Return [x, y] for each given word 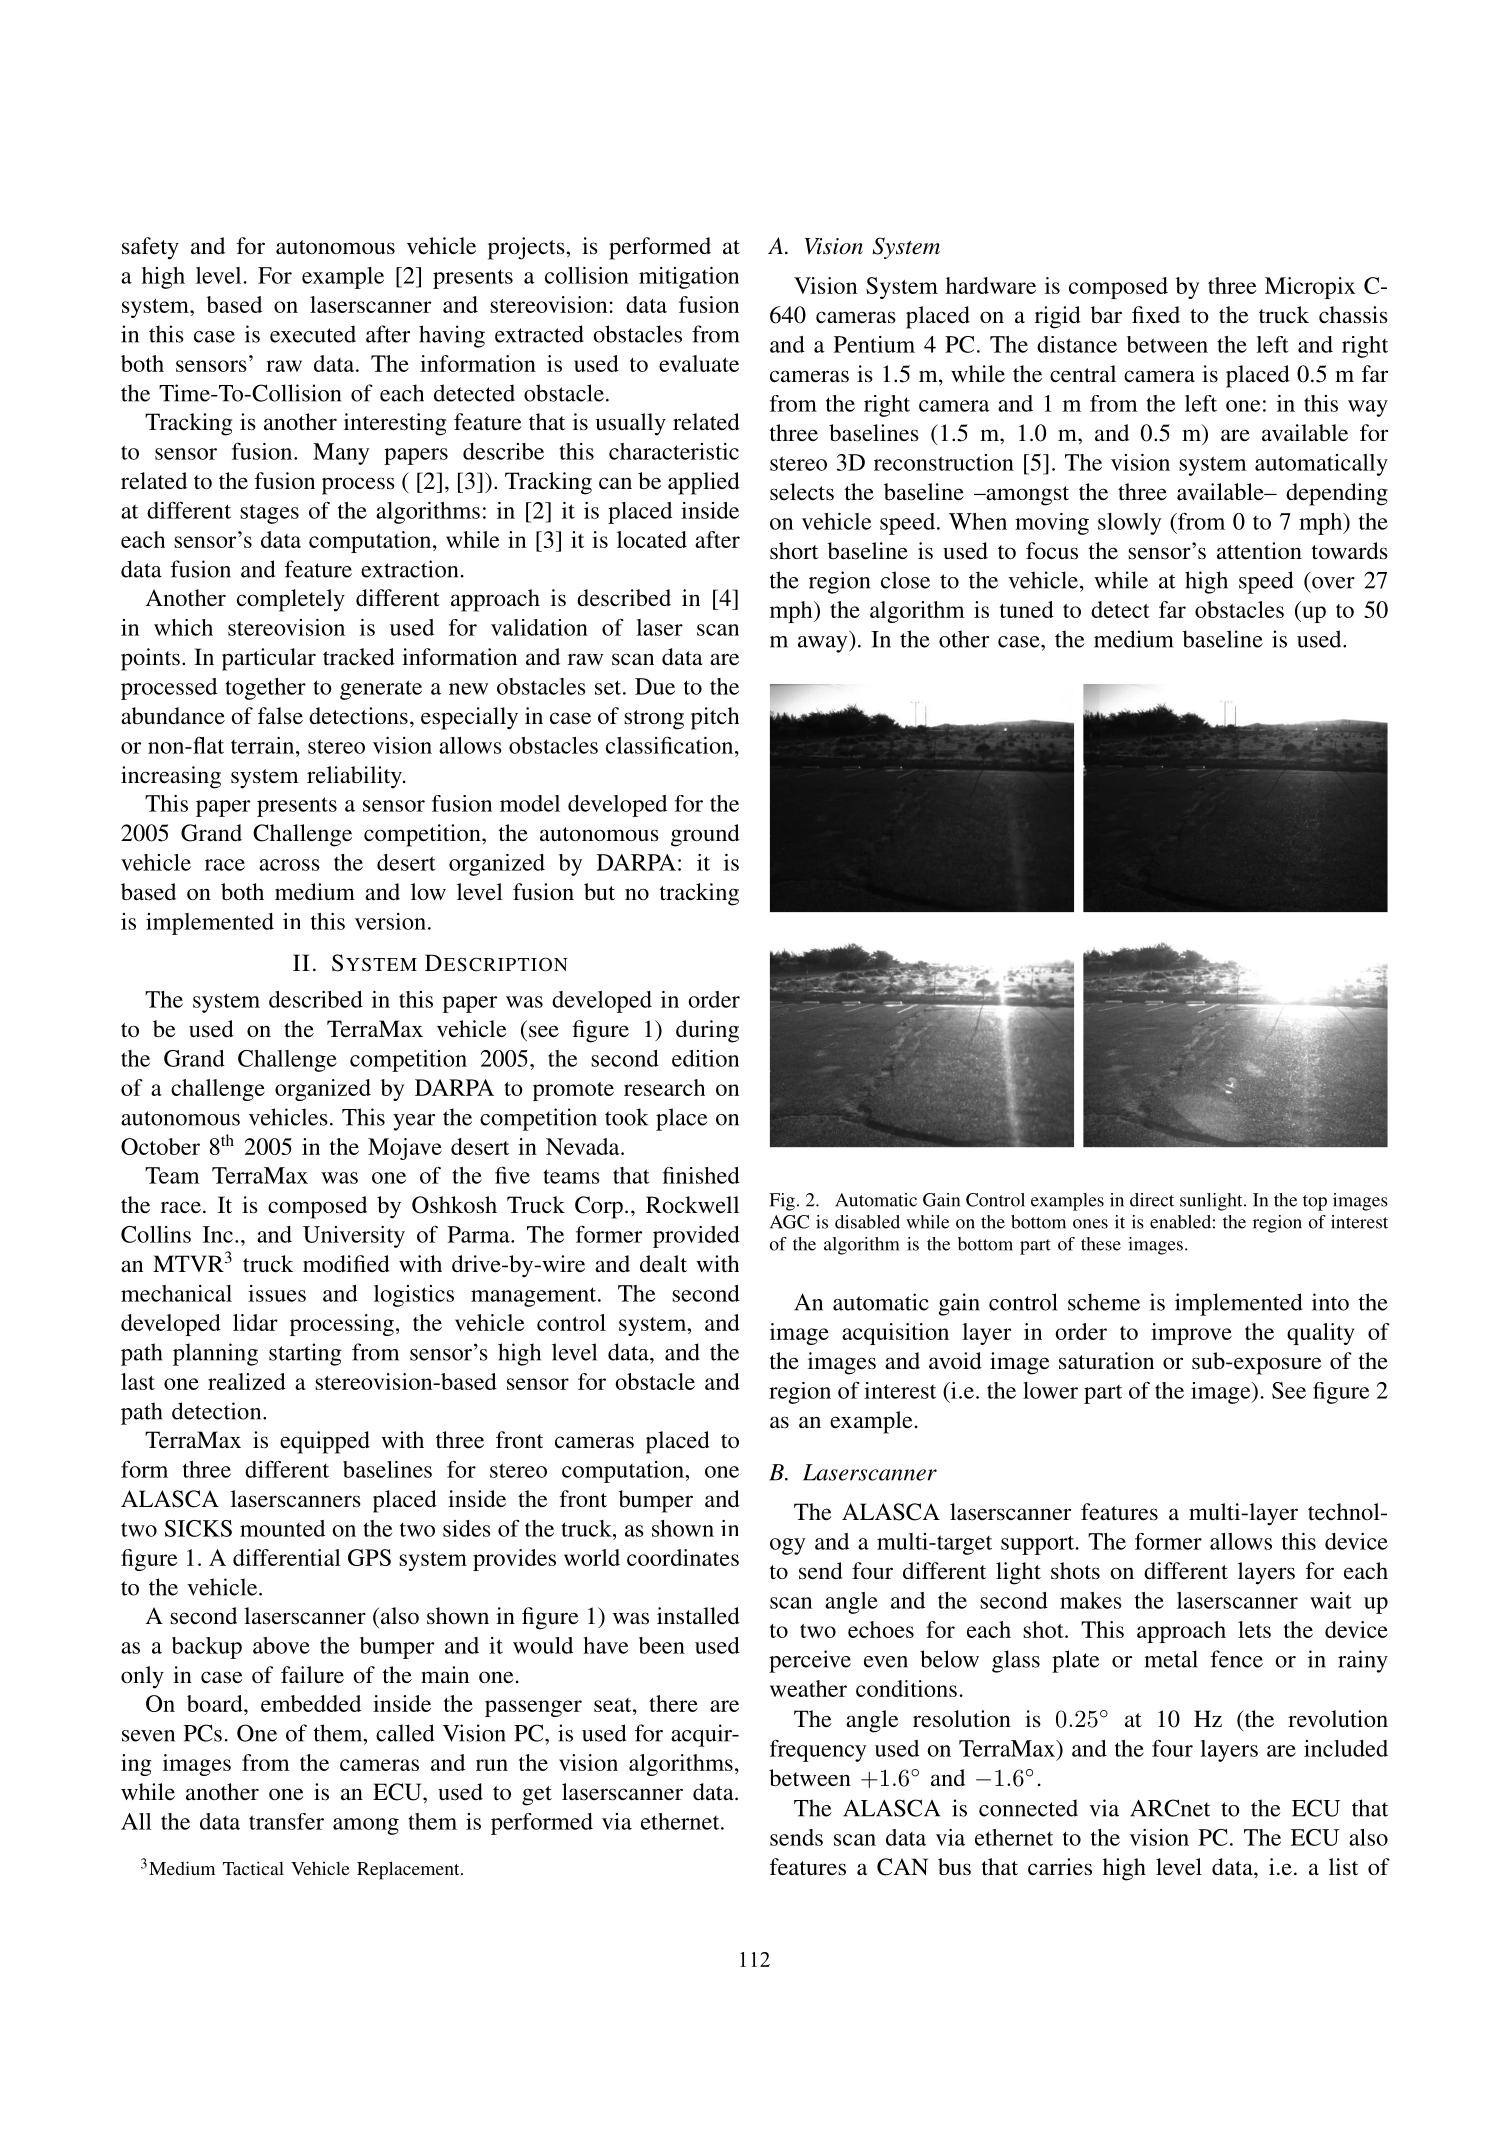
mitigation [689, 278]
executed [313, 334]
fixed [1156, 315]
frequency [818, 1751]
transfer [286, 1821]
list [1343, 1866]
